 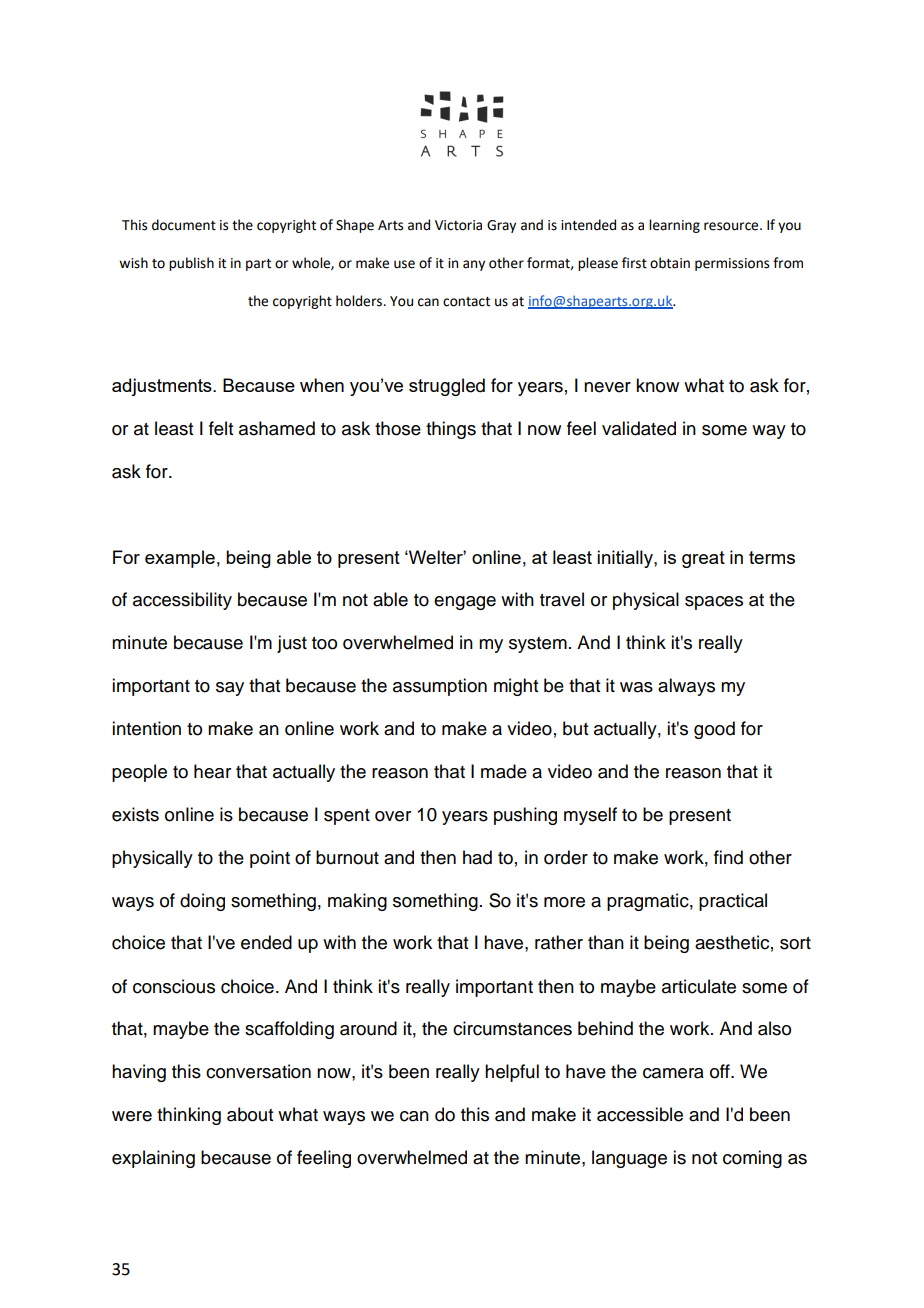 What do you see at coordinates (728, 857) in the screenshot?
I see `find` at bounding box center [728, 857].
